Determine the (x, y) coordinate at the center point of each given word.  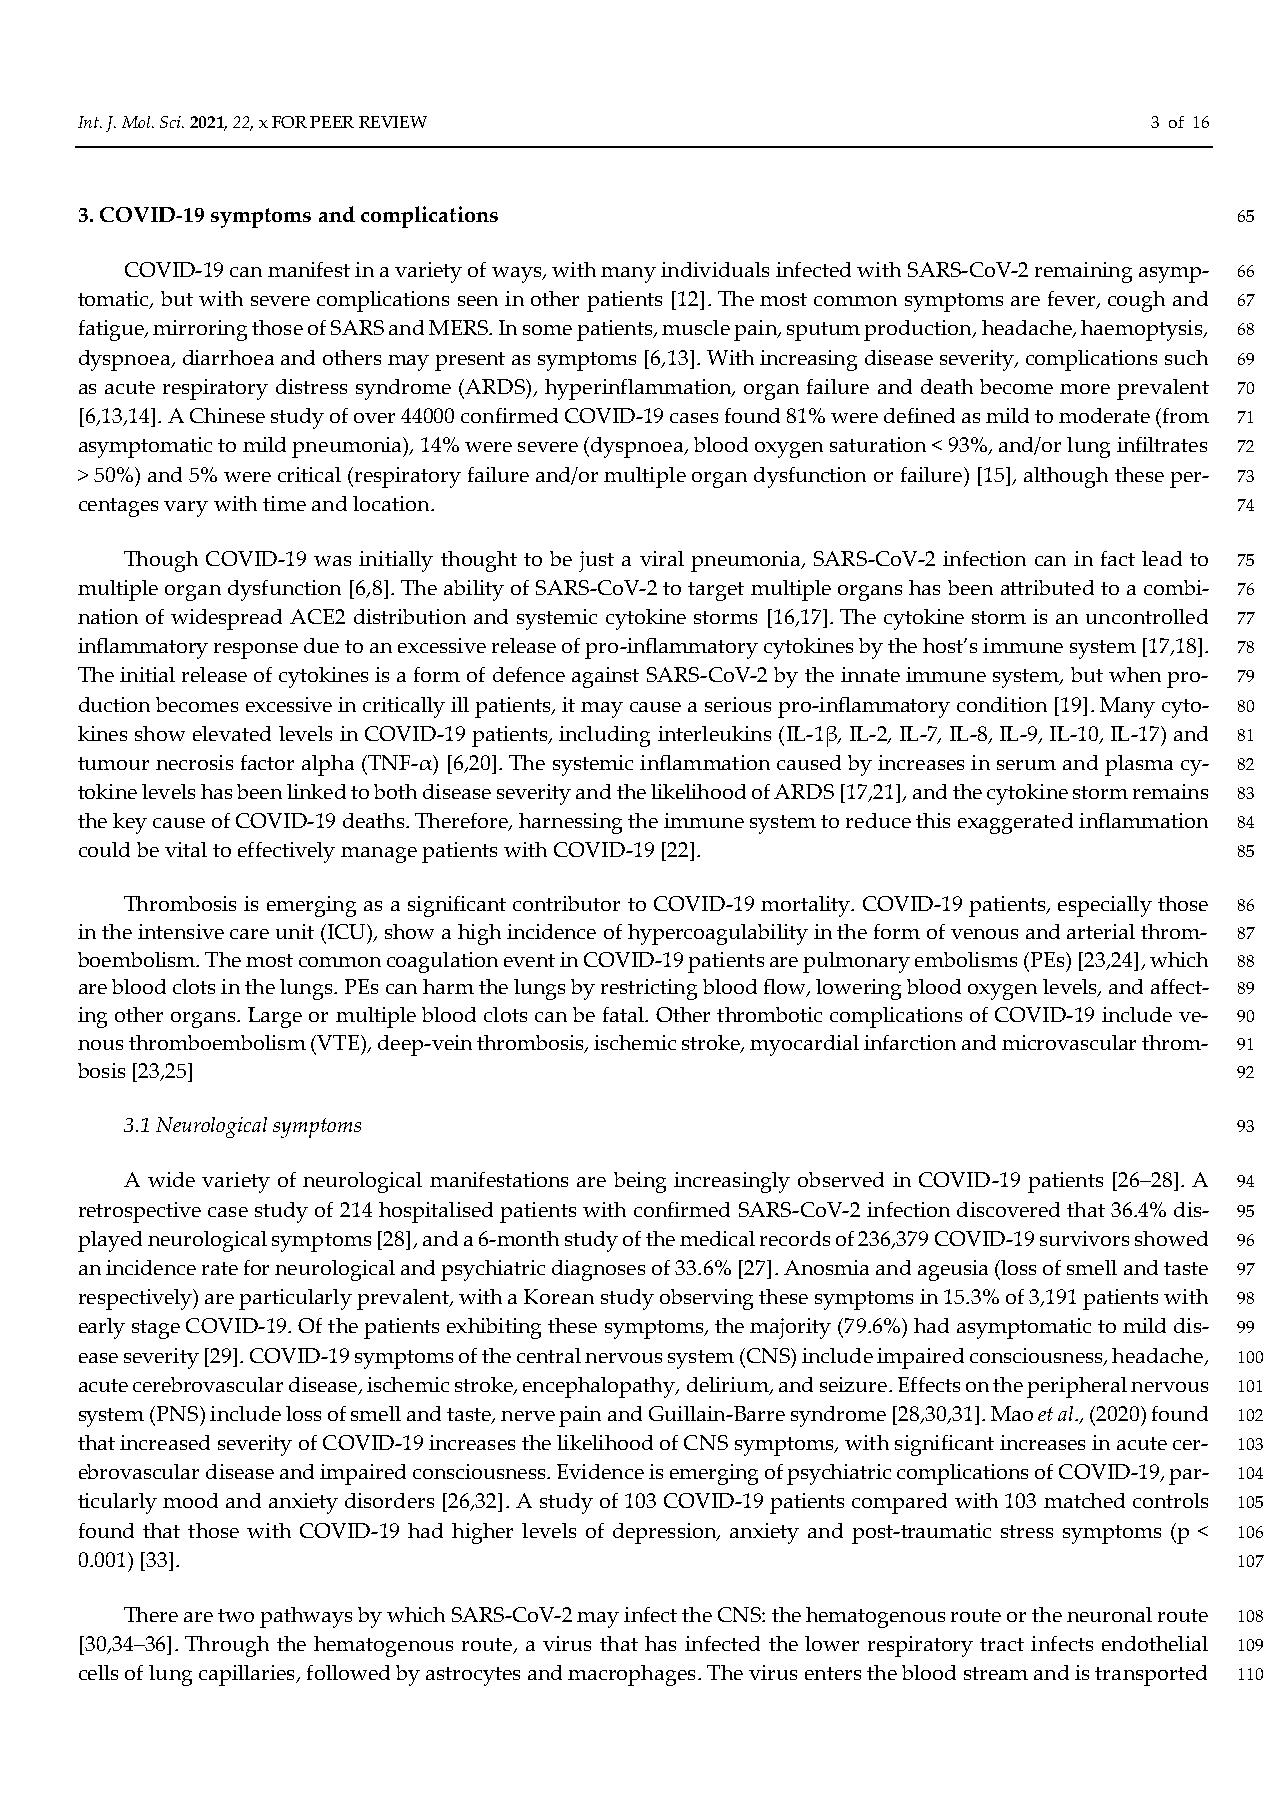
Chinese (227, 415)
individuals (715, 269)
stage (156, 1329)
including (604, 736)
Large (275, 1017)
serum (1026, 765)
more (1085, 389)
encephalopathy (600, 1387)
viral (662, 558)
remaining (1083, 272)
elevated (232, 733)
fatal (624, 1014)
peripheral (1077, 1387)
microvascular (1069, 1042)
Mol (137, 122)
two (236, 1615)
